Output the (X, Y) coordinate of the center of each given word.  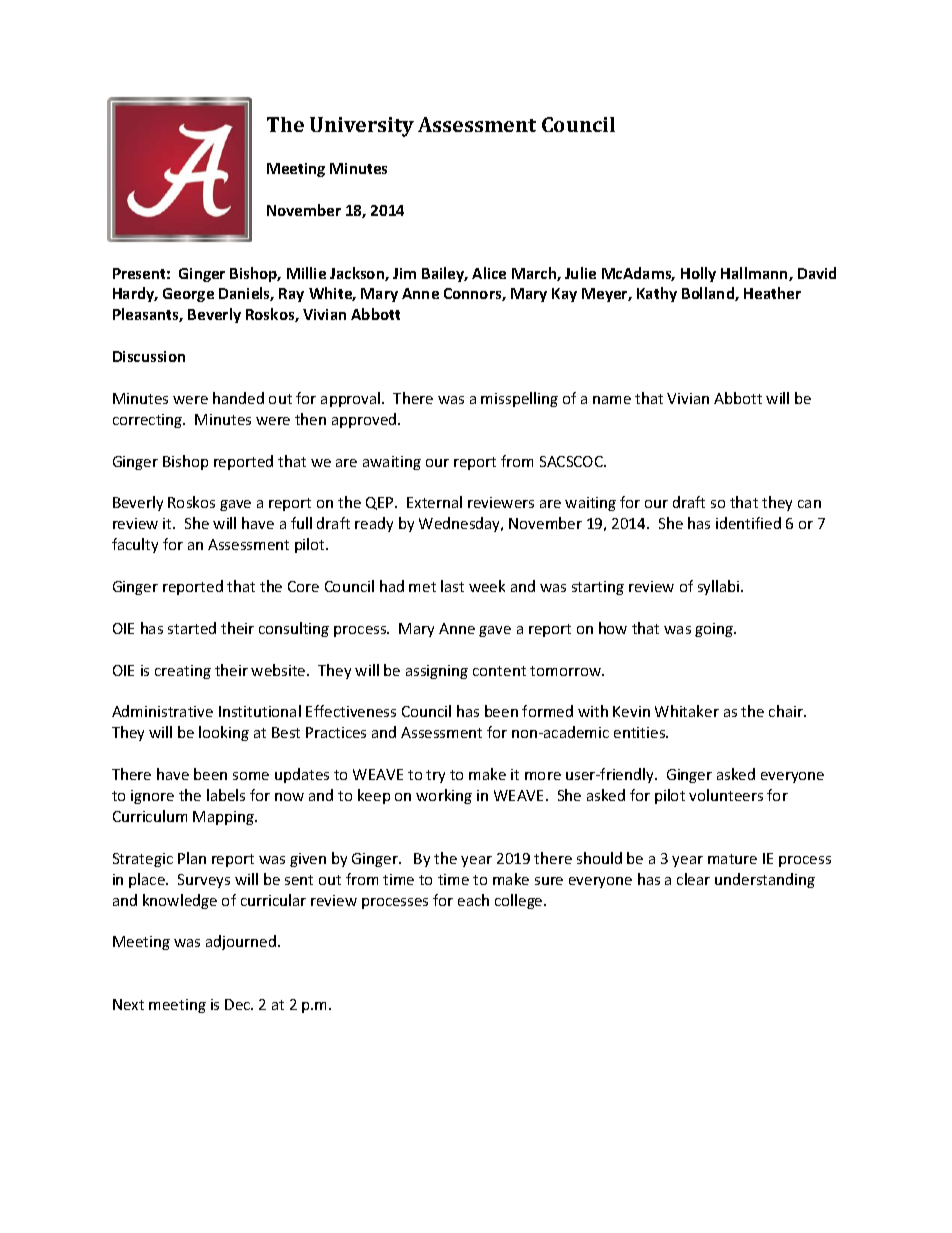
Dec (239, 1004)
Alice (489, 273)
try (435, 776)
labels (226, 795)
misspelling (519, 399)
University (362, 127)
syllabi (720, 587)
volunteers (726, 795)
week (487, 586)
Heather (772, 293)
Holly (698, 274)
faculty (135, 545)
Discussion (149, 356)
